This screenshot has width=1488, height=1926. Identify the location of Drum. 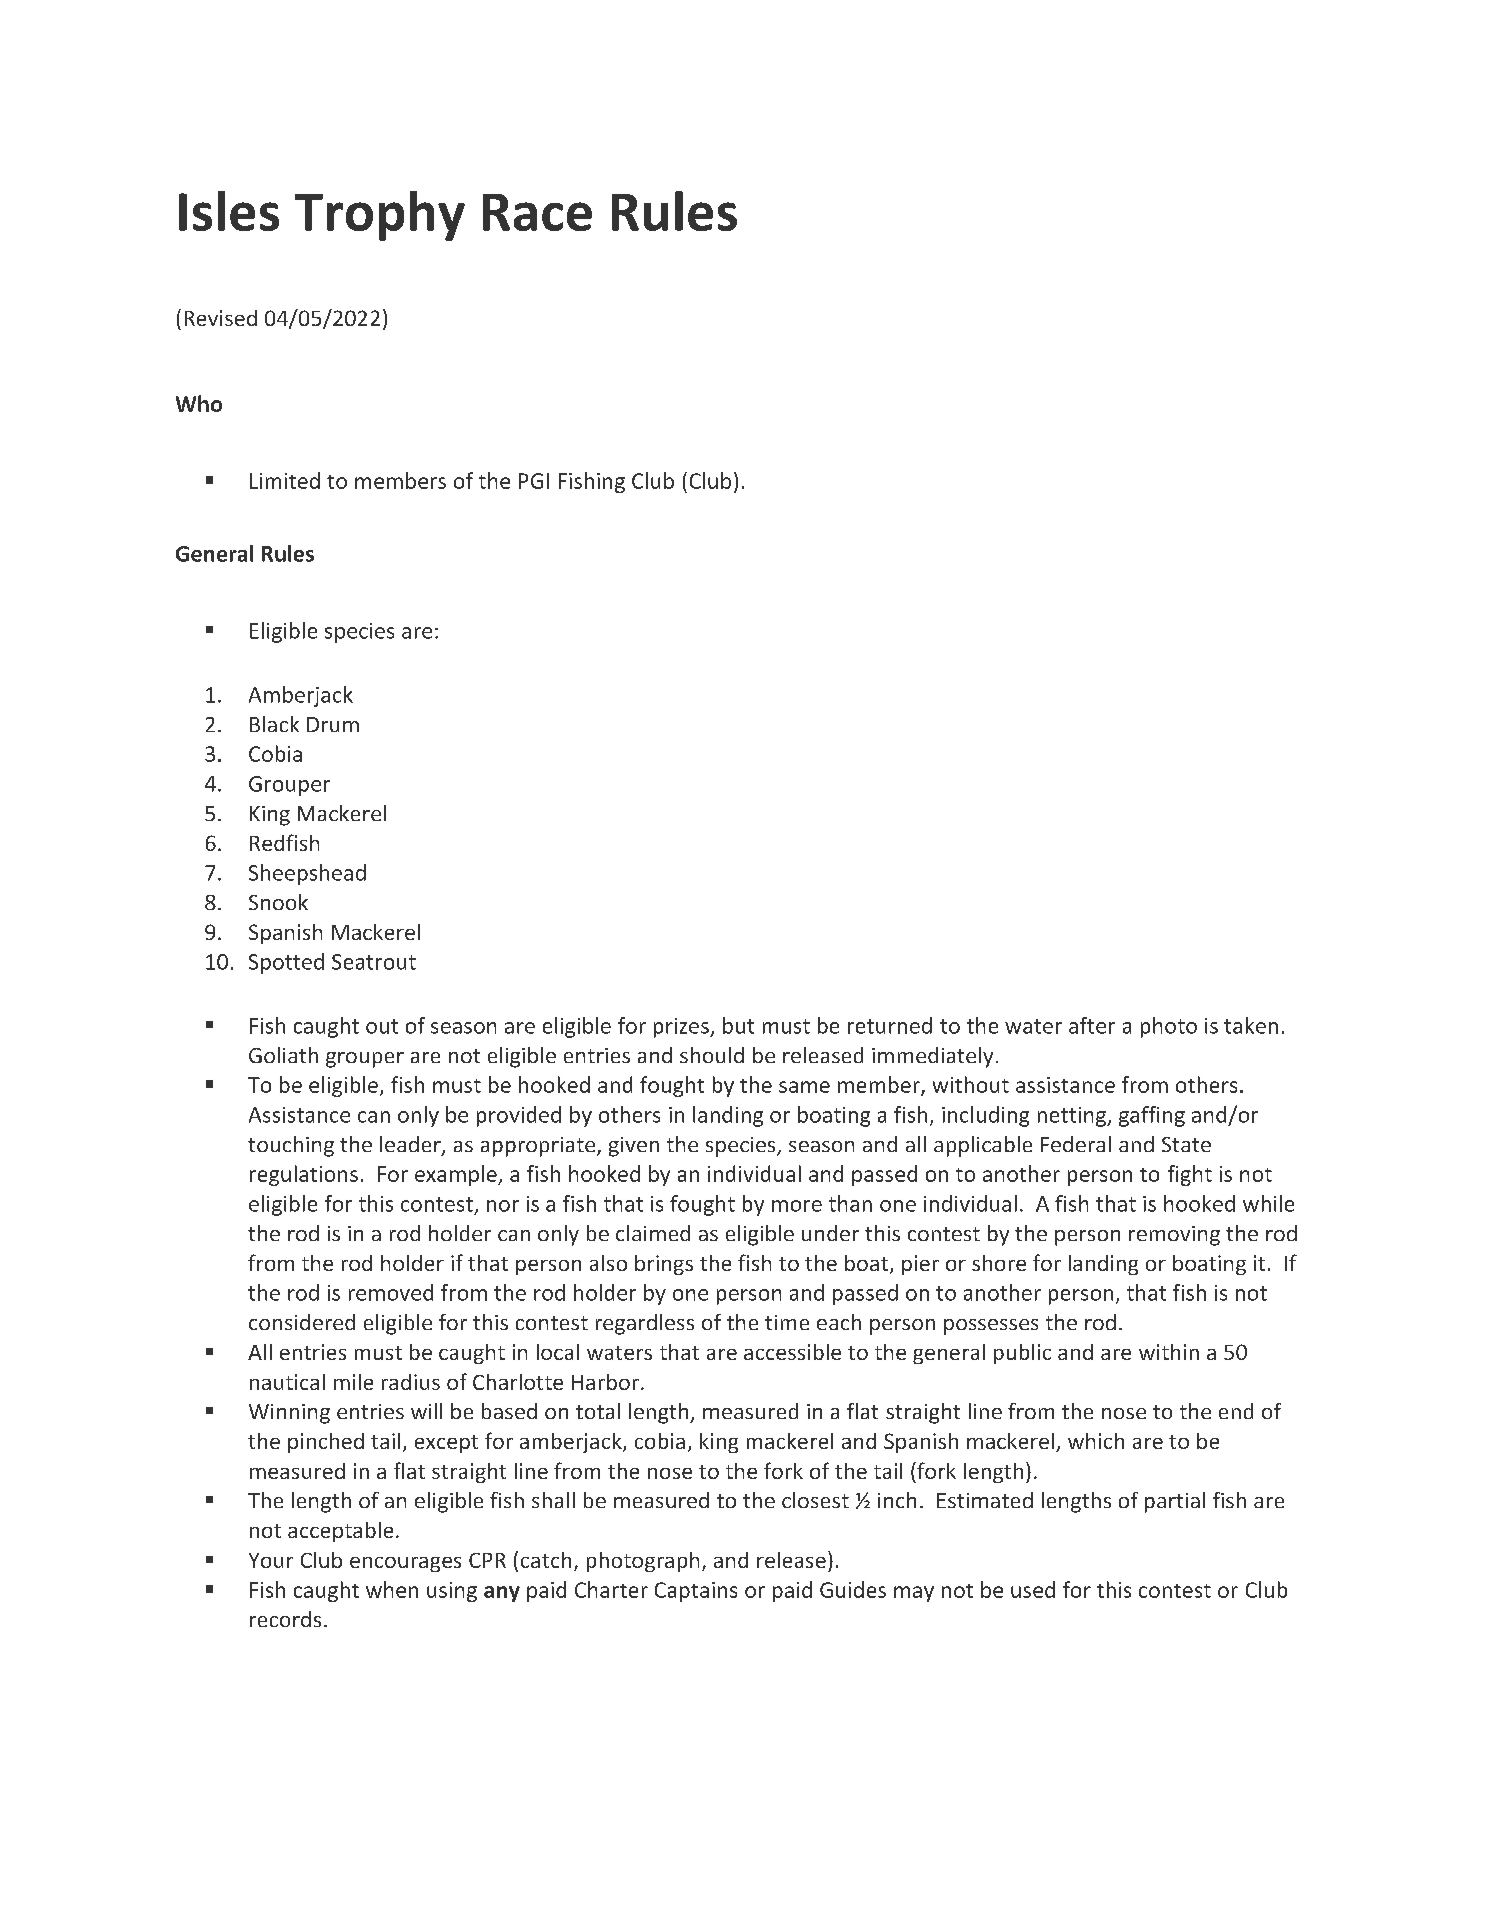
(333, 724).
